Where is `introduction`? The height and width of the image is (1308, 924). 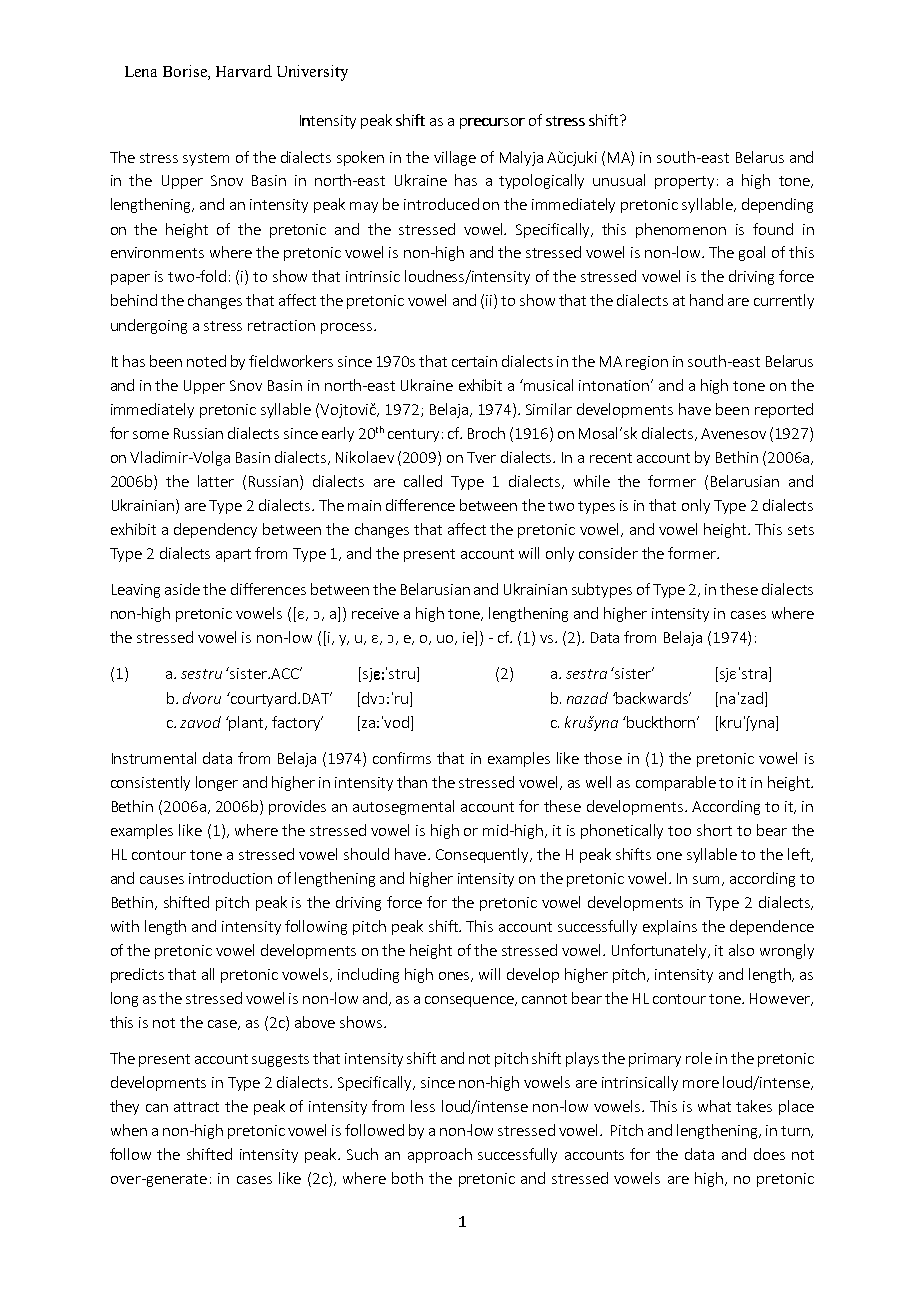
introduction is located at coordinates (230, 878).
